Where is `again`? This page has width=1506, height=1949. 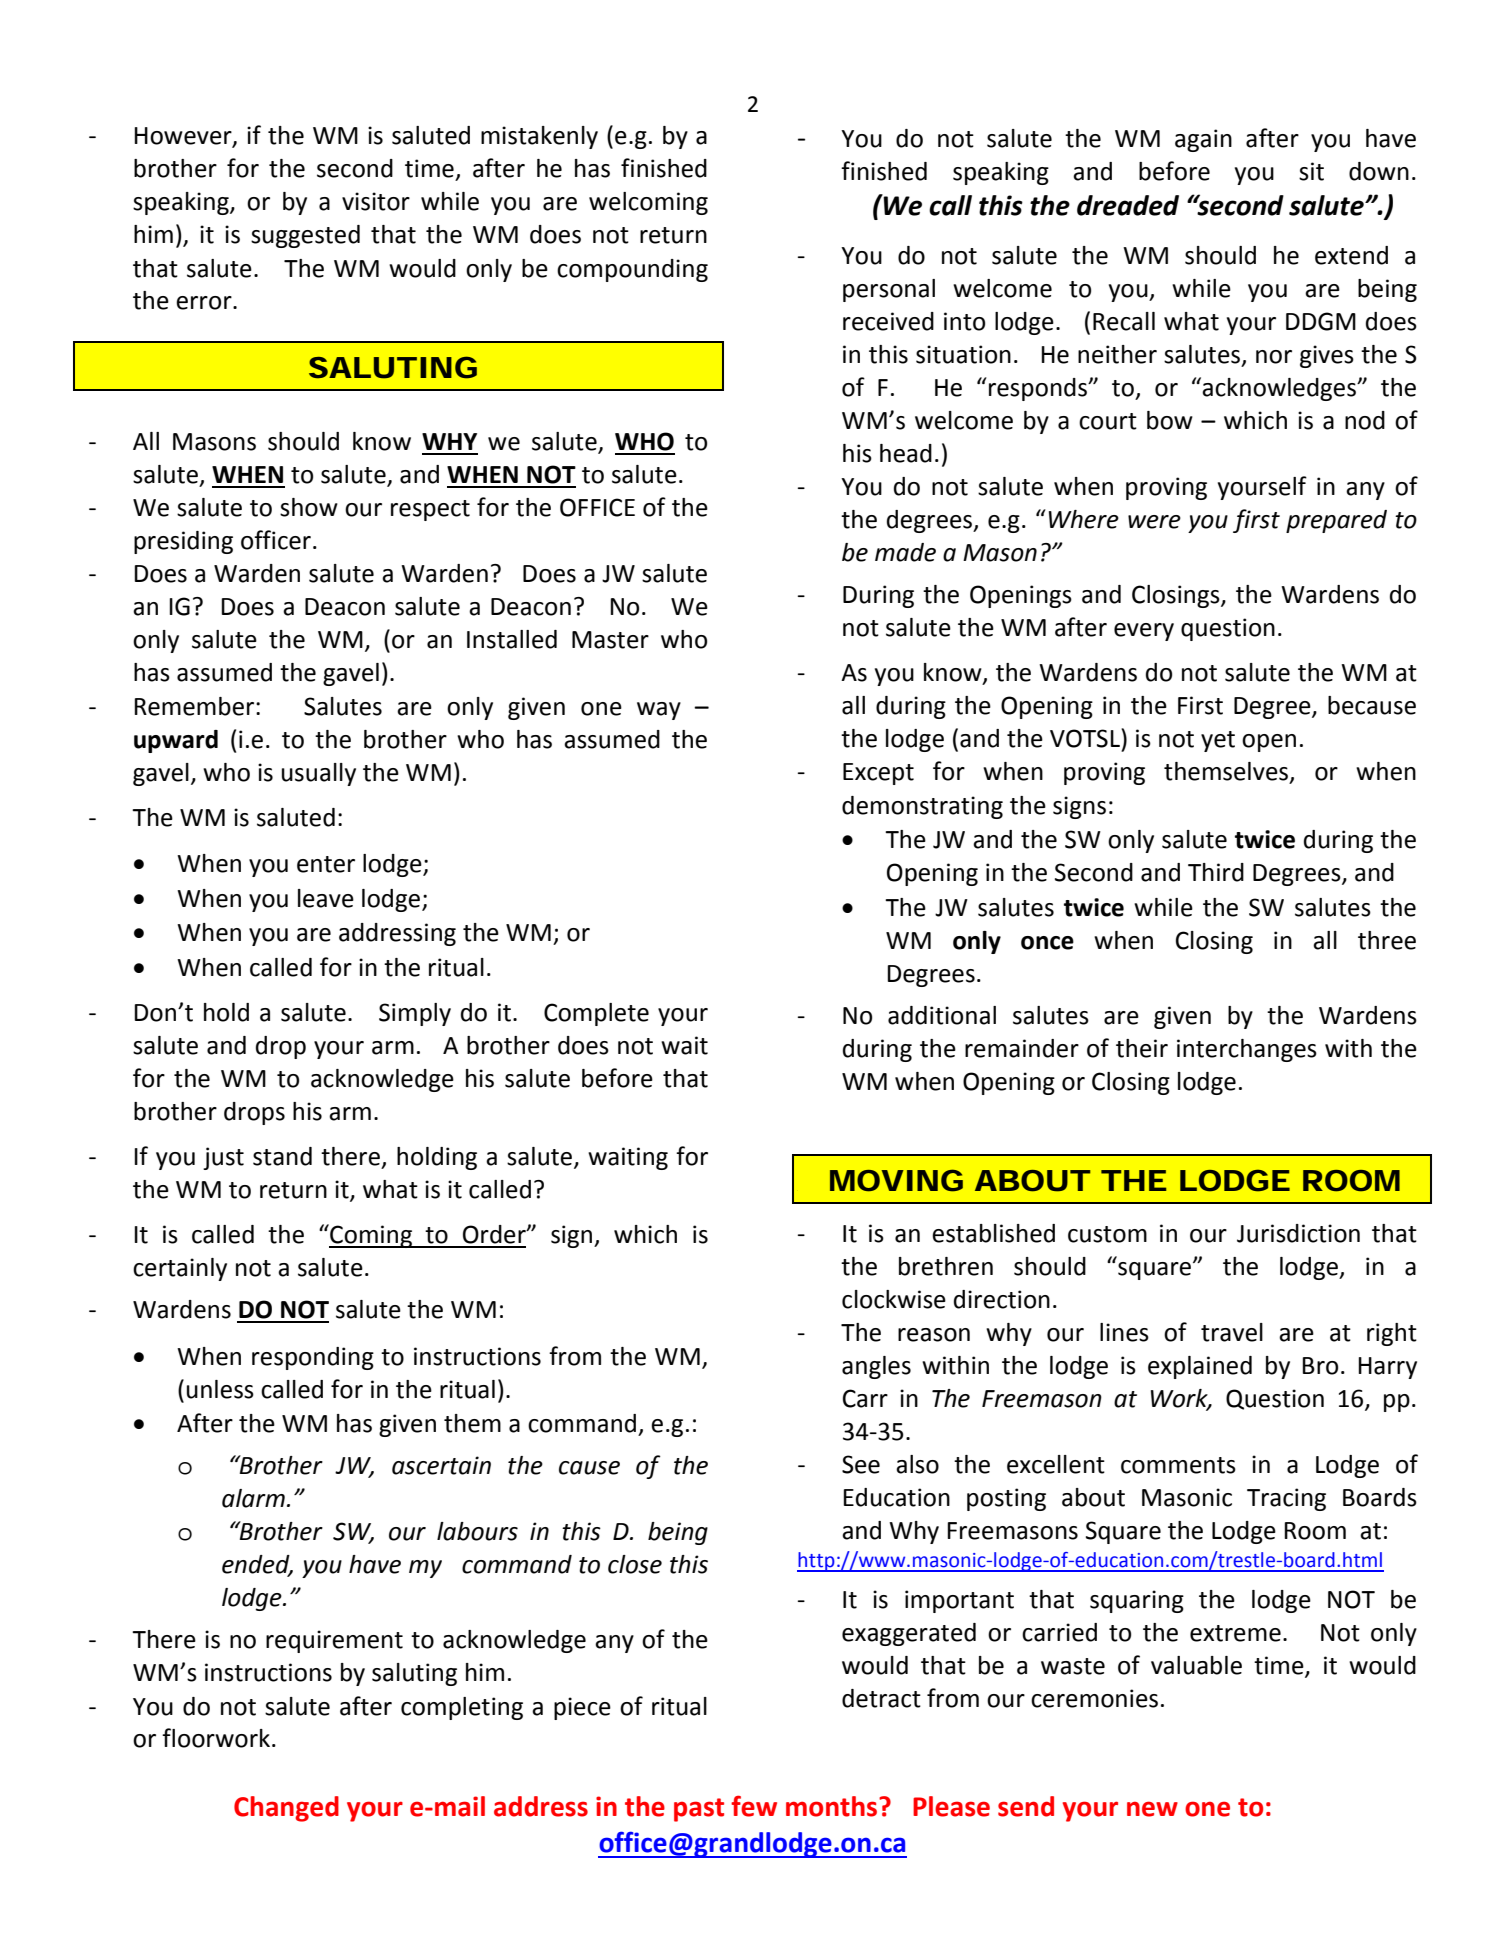
again is located at coordinates (1203, 140).
